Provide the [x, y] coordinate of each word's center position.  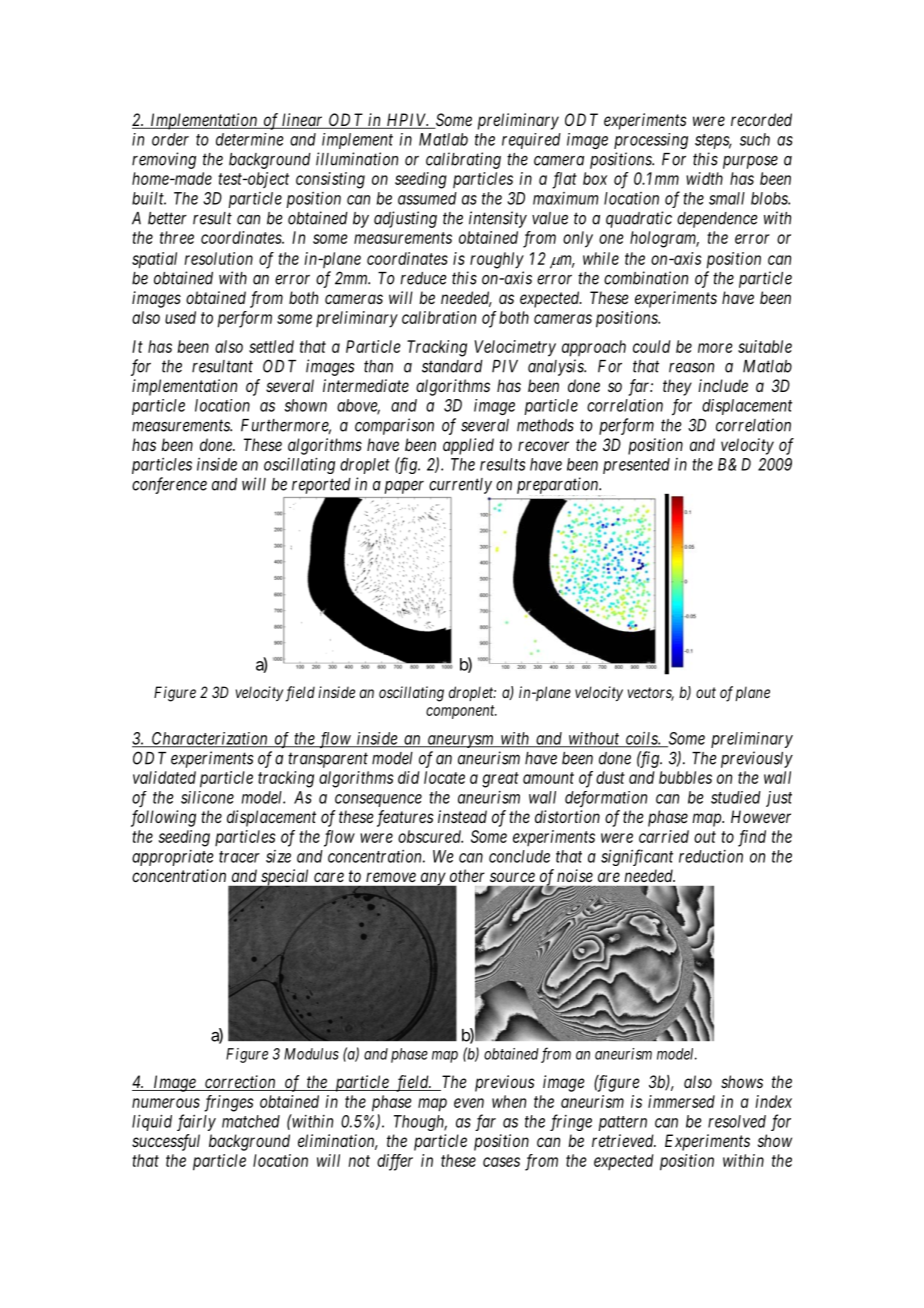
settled [271, 346]
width [704, 178]
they [677, 387]
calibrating [463, 160]
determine [250, 139]
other [467, 875]
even [469, 1103]
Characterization [210, 740]
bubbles [685, 777]
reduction [711, 856]
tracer [239, 857]
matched [251, 1121]
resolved [737, 1121]
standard [452, 366]
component [461, 712]
